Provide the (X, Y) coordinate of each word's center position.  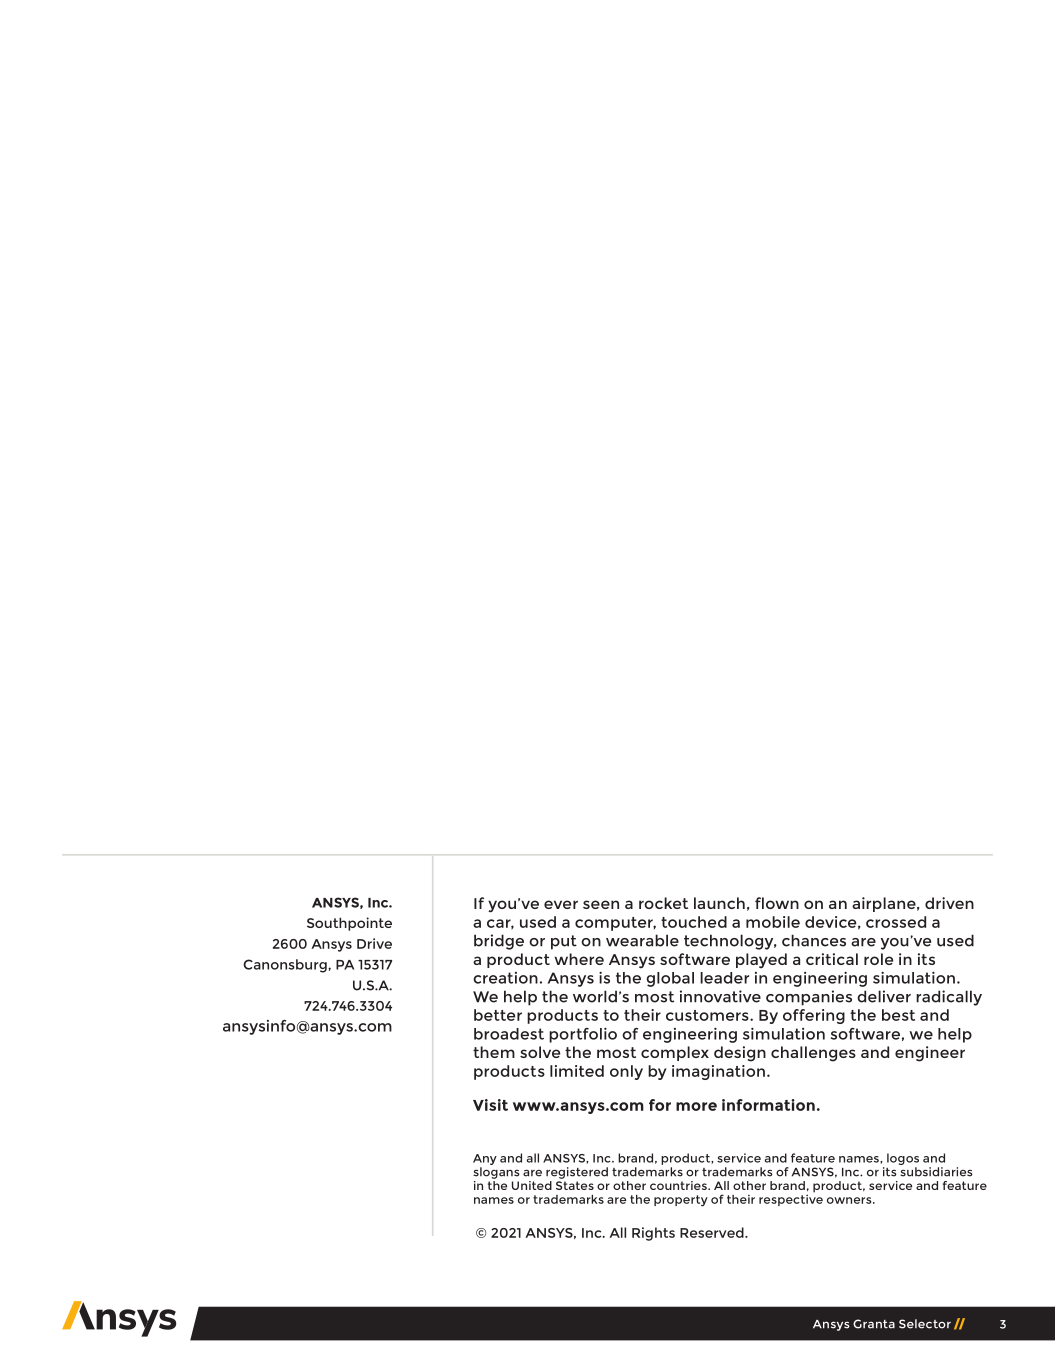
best (898, 1015)
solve (540, 1052)
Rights (653, 1234)
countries (679, 1185)
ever (561, 904)
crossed (896, 922)
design (740, 1054)
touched (694, 922)
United (532, 1185)
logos (903, 1159)
